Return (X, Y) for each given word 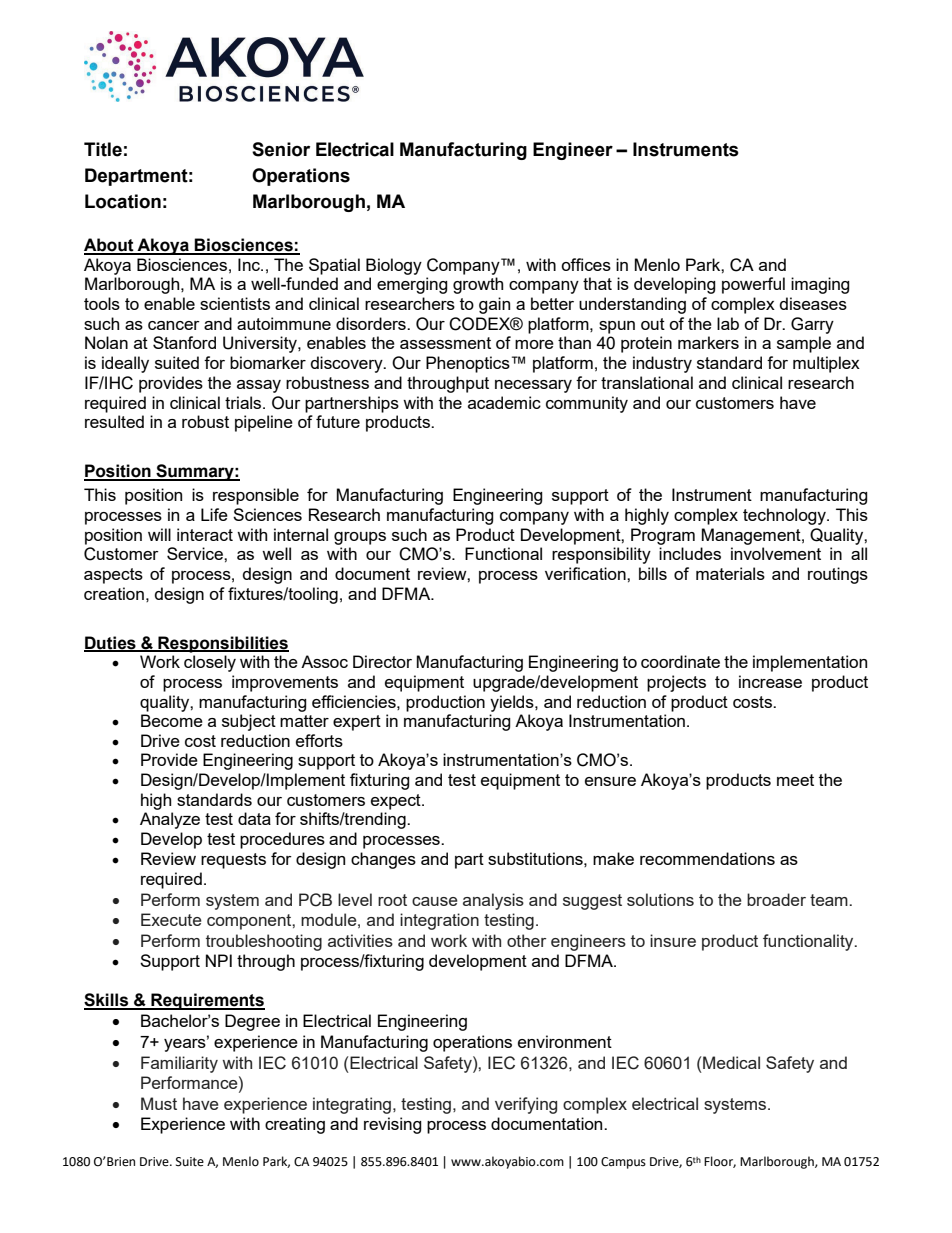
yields (513, 703)
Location (123, 201)
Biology (394, 266)
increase (770, 681)
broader (776, 899)
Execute (171, 919)
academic (504, 402)
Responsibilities (222, 644)
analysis (493, 901)
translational (647, 382)
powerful (753, 285)
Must (159, 1103)
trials (244, 402)
